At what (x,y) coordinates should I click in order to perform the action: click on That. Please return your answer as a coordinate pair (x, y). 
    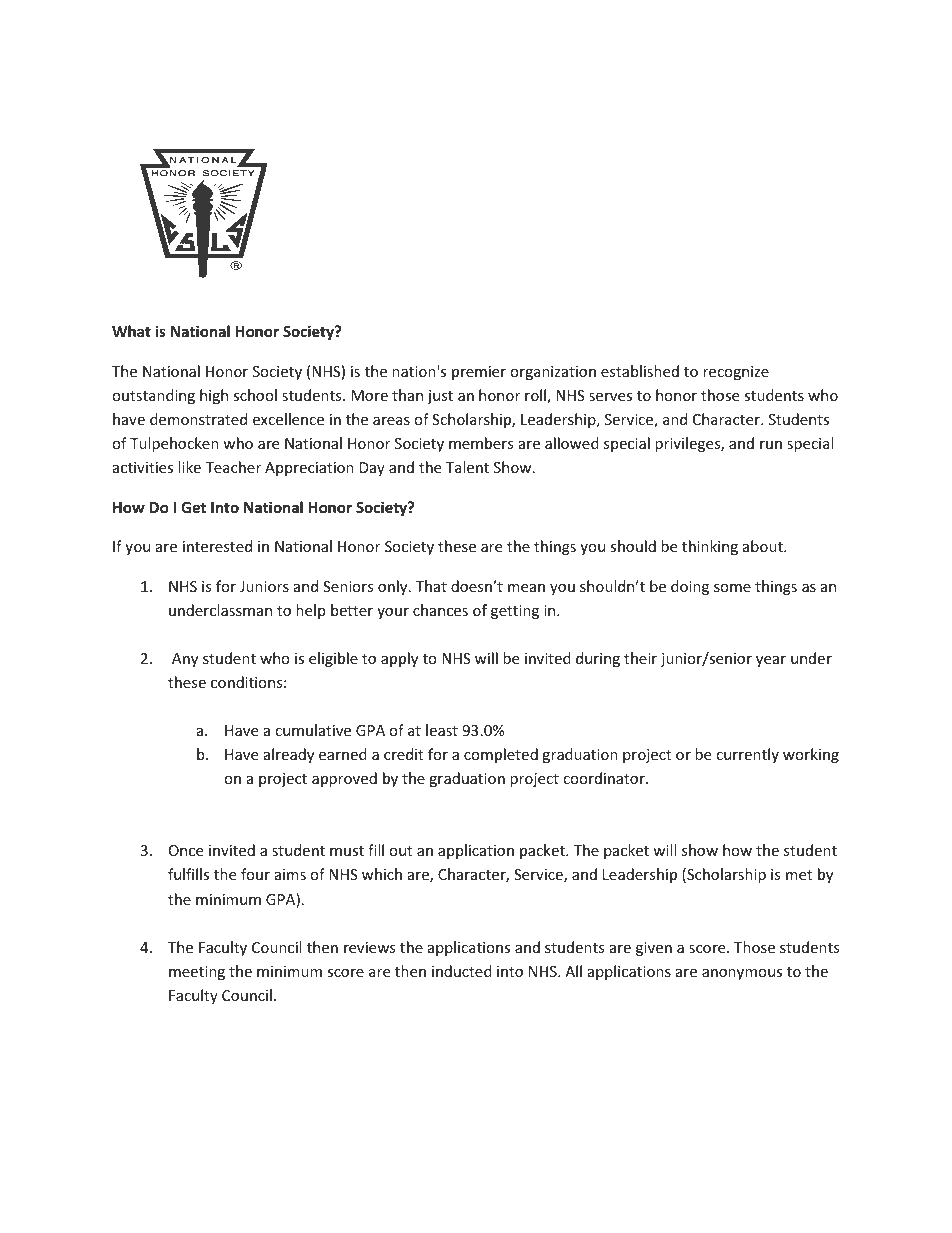
    Looking at the image, I should click on (431, 586).
